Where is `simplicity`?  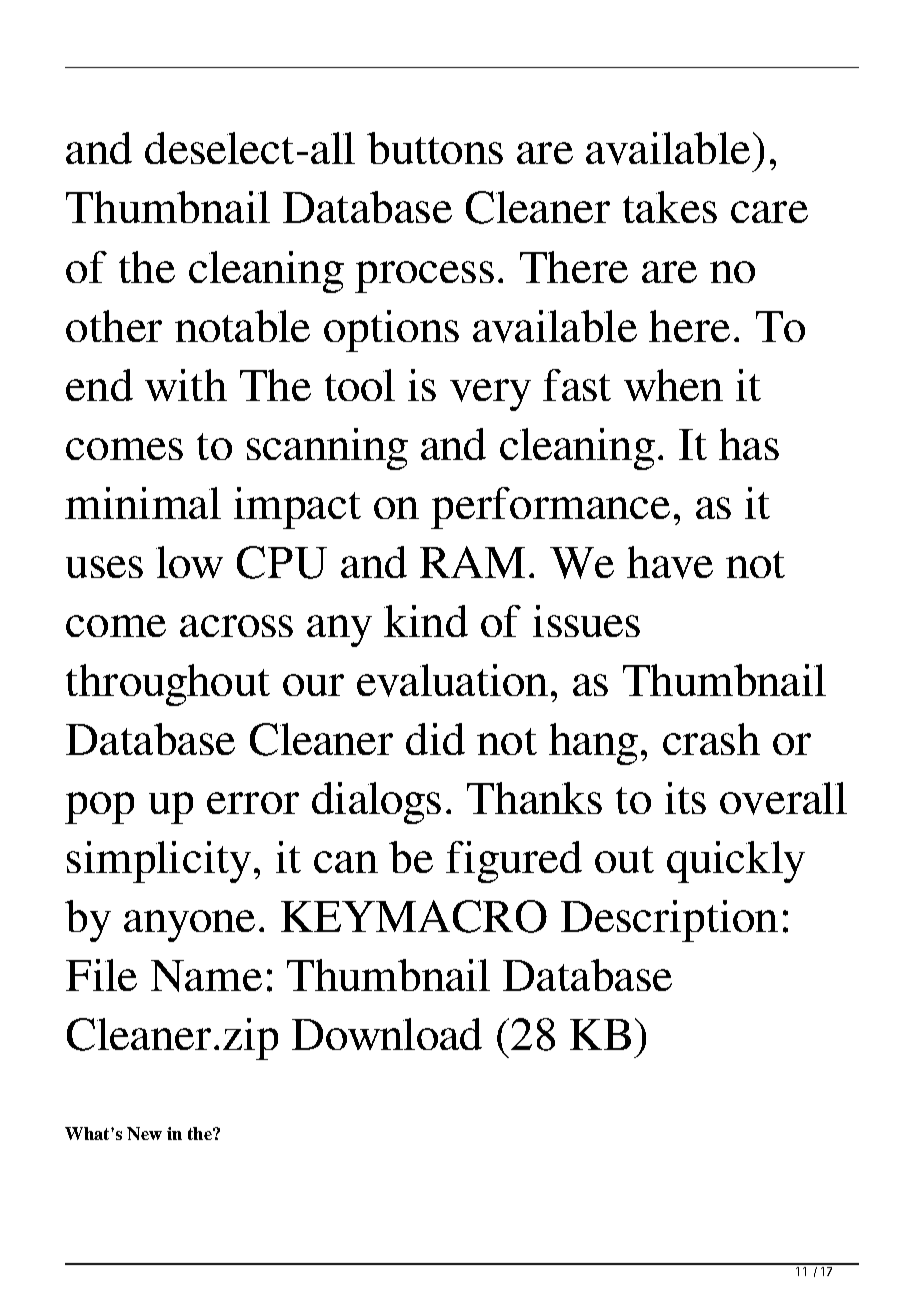
simplicity is located at coordinates (159, 862).
